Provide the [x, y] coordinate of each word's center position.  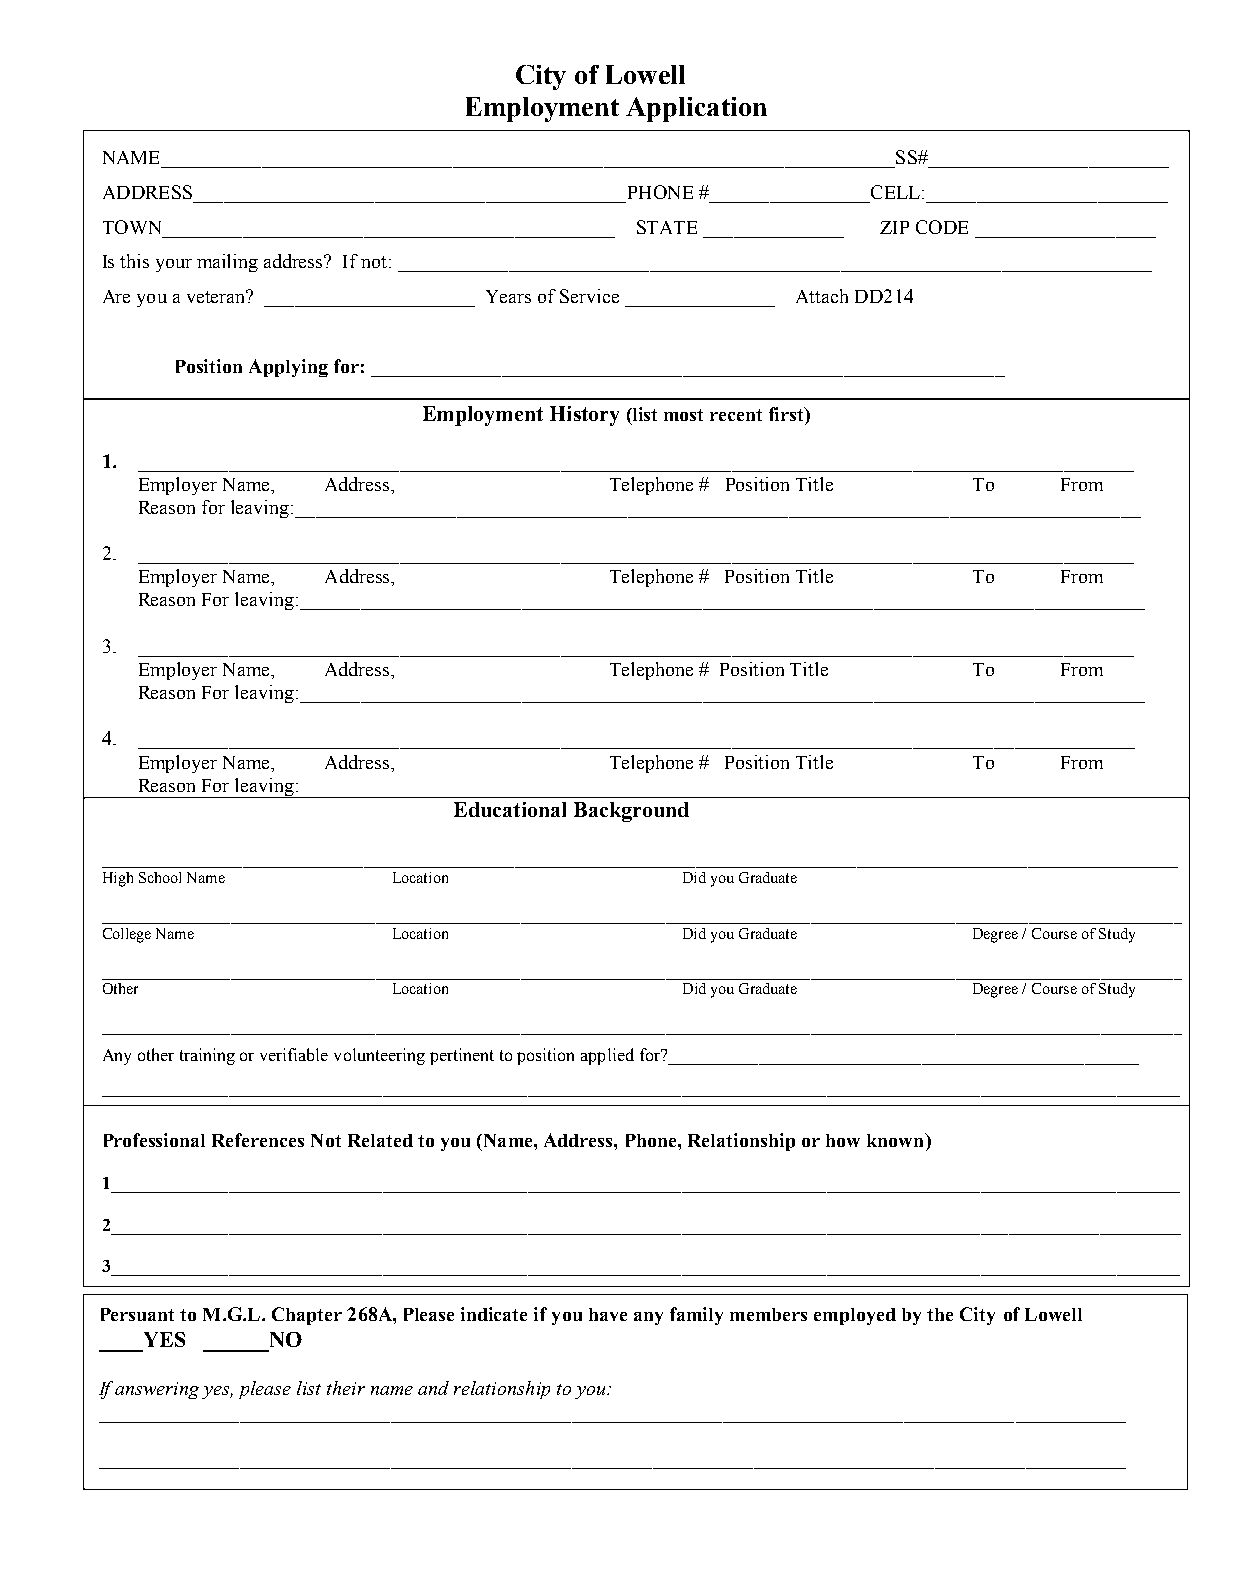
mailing [227, 263]
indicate [494, 1314]
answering [157, 1390]
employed [855, 1316]
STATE [667, 227]
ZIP [894, 227]
